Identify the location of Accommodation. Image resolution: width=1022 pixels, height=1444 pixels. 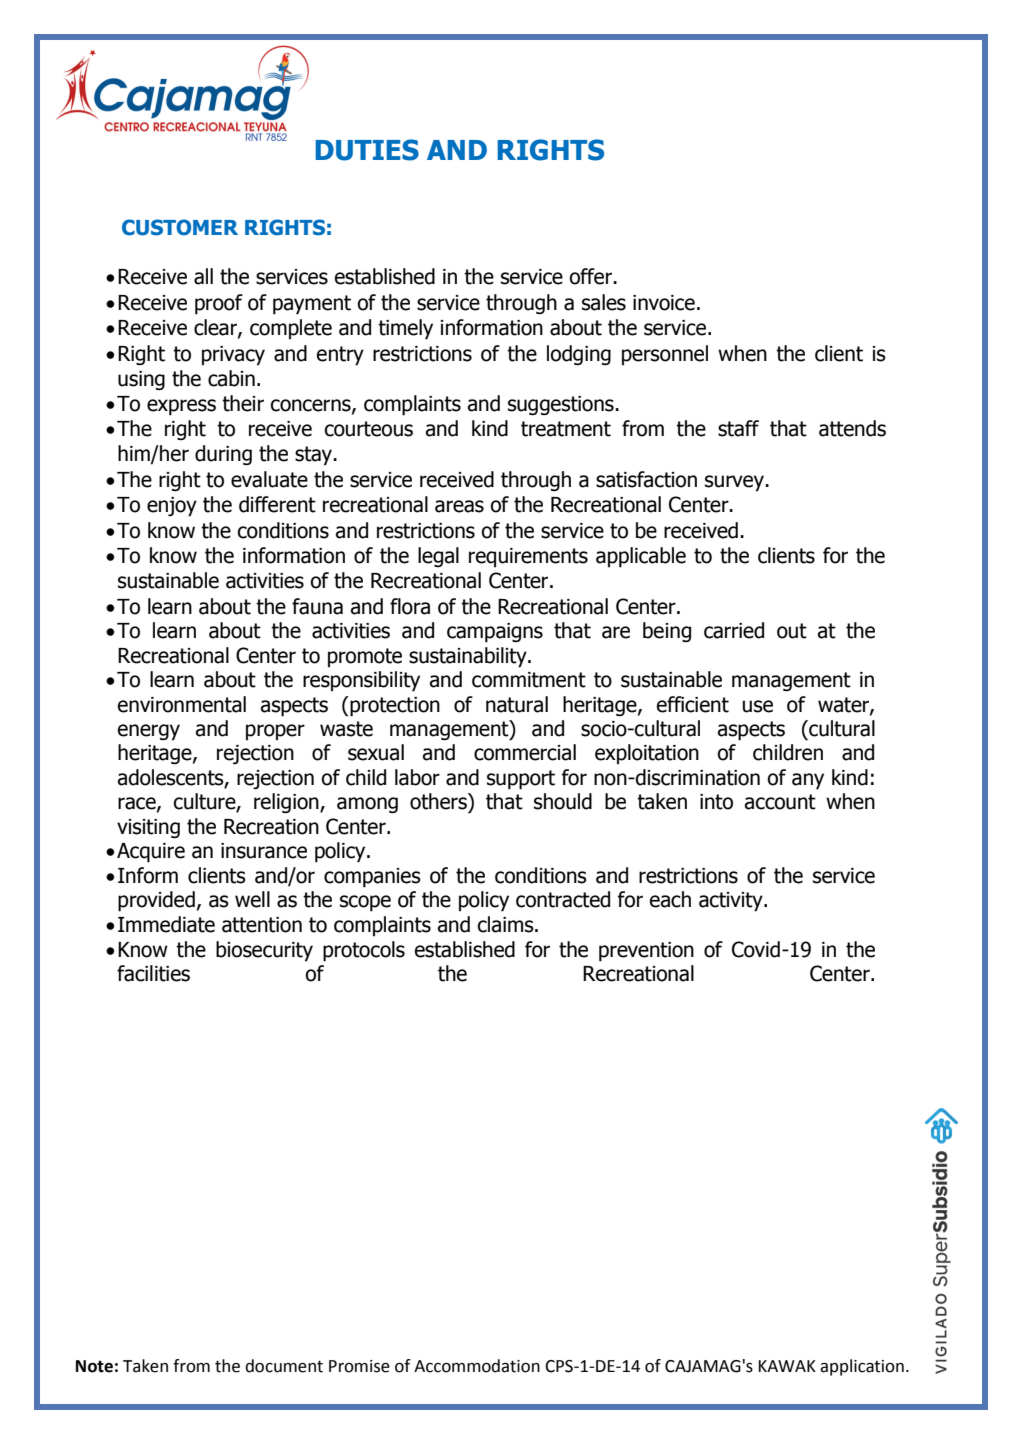
(477, 1366).
